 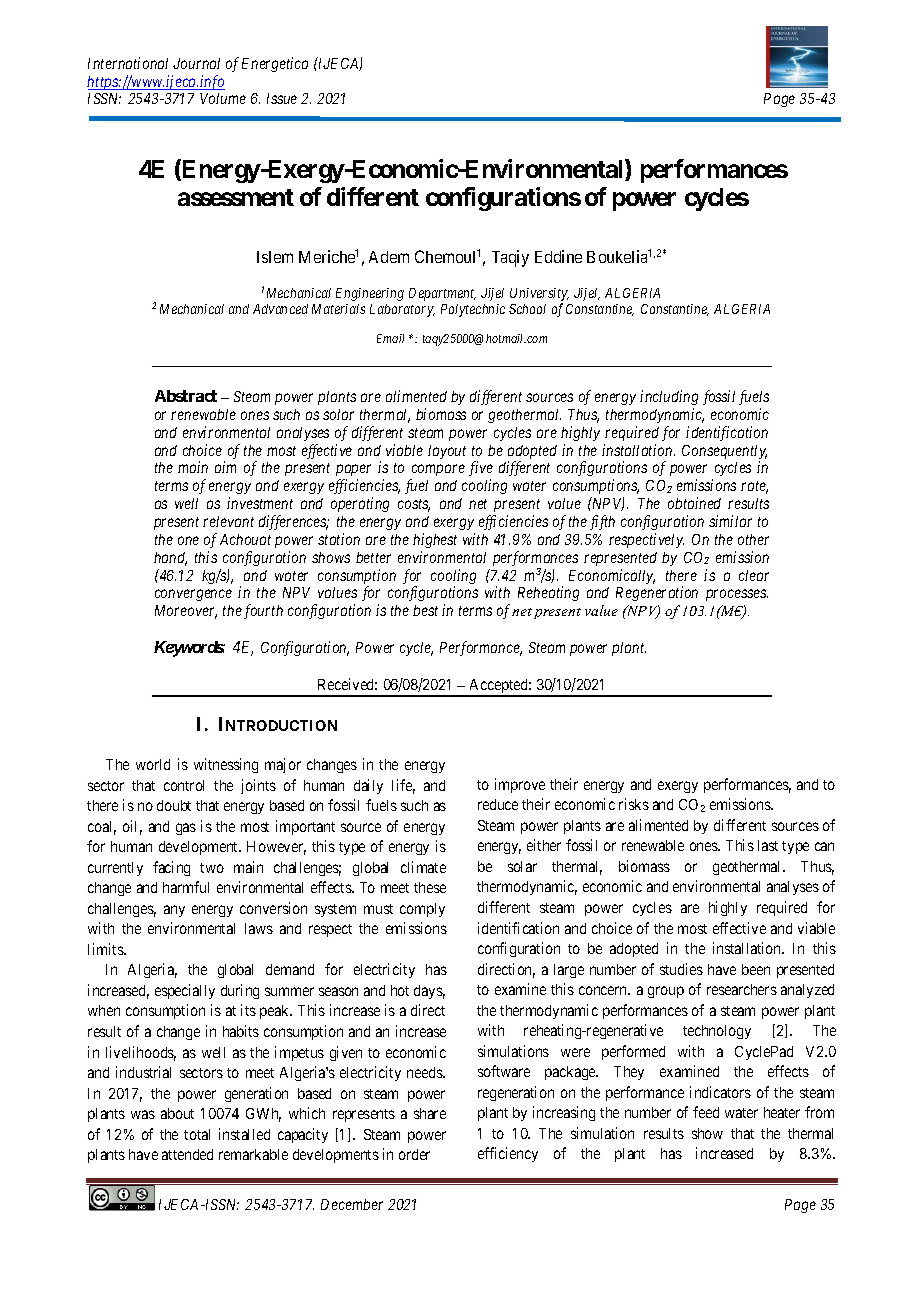 What do you see at coordinates (634, 804) in the screenshot?
I see `risks` at bounding box center [634, 804].
